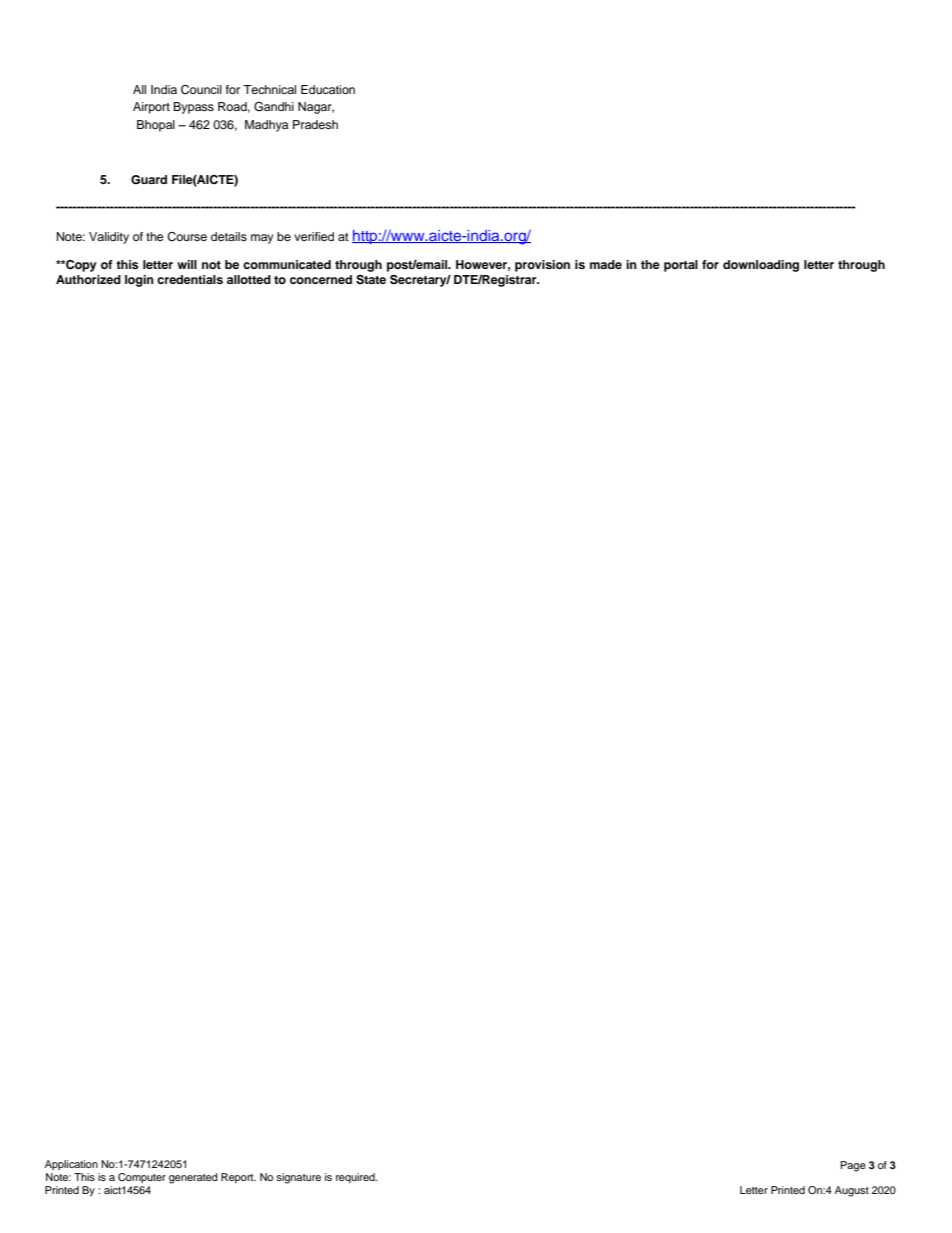 This screenshot has width=952, height=1233. What do you see at coordinates (156, 126) in the screenshot?
I see `Bhopal` at bounding box center [156, 126].
